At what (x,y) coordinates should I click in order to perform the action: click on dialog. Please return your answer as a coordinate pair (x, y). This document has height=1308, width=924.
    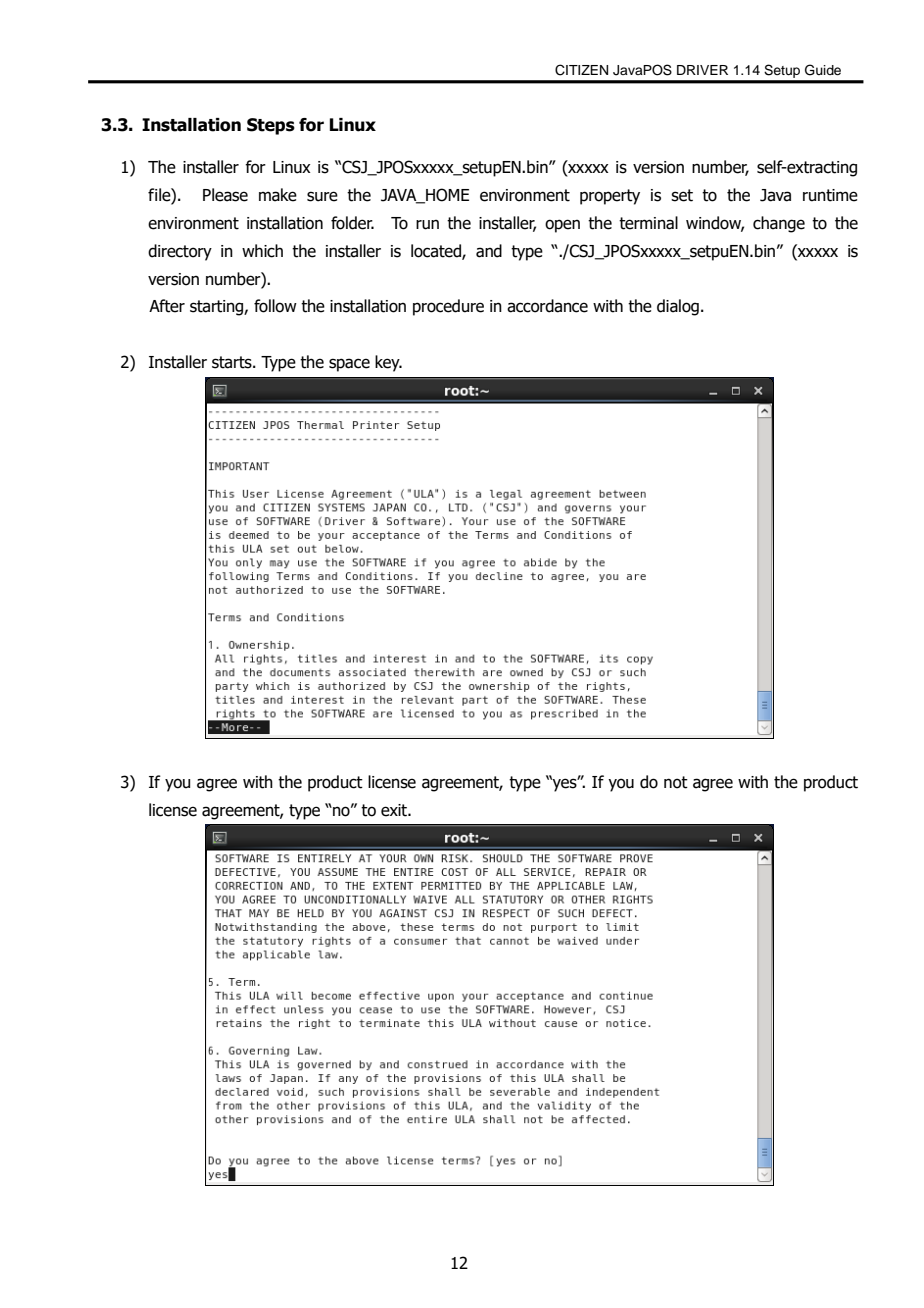
    Looking at the image, I should click on (678, 307).
